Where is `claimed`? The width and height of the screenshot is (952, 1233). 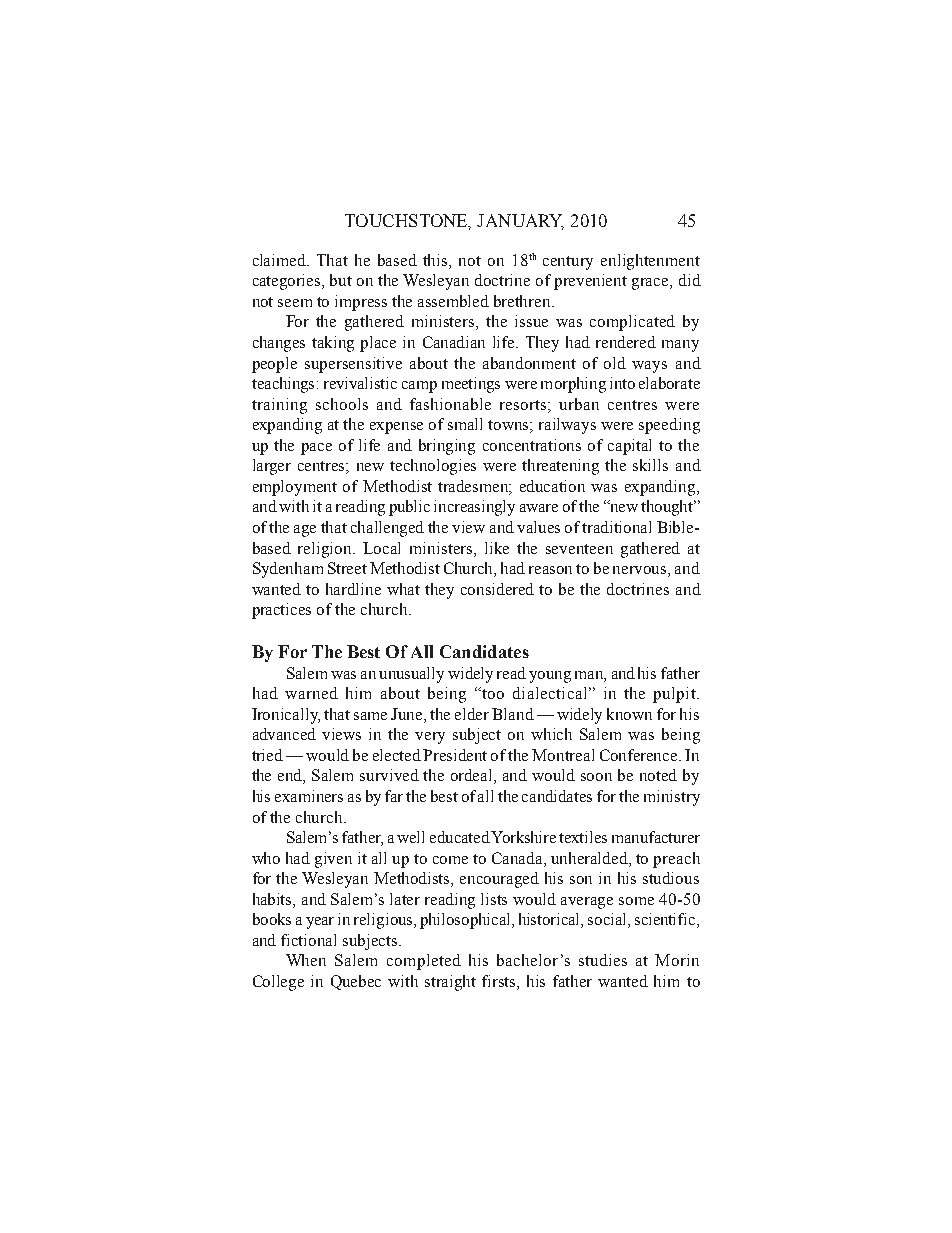 claimed is located at coordinates (281, 260).
